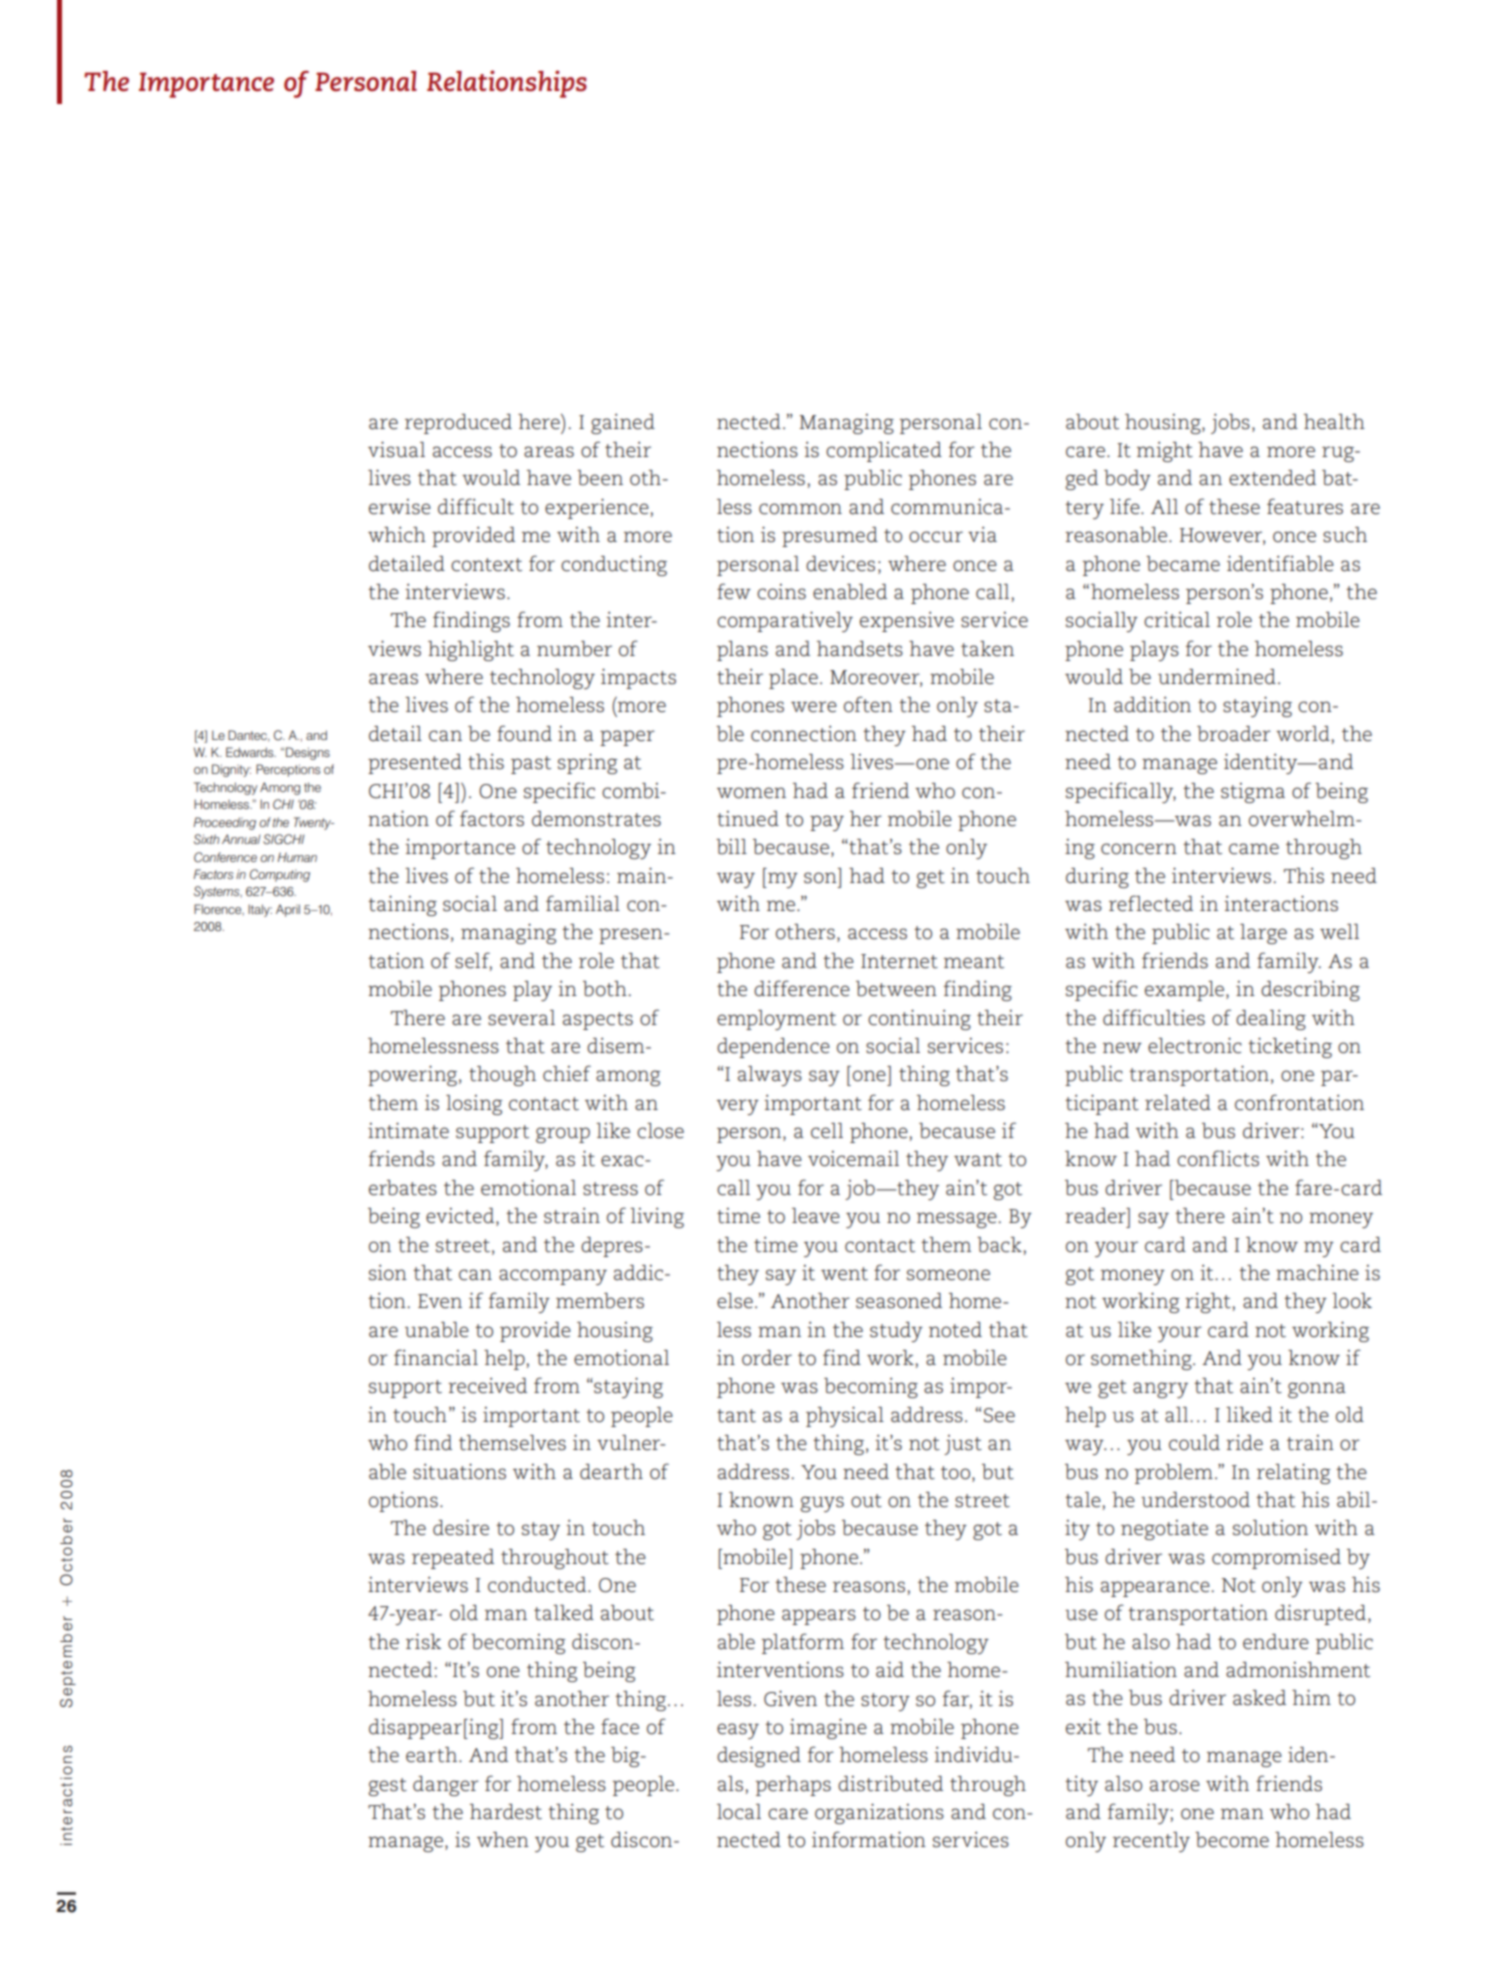 The height and width of the image is (1982, 1487). I want to click on hardest, so click(506, 1812).
